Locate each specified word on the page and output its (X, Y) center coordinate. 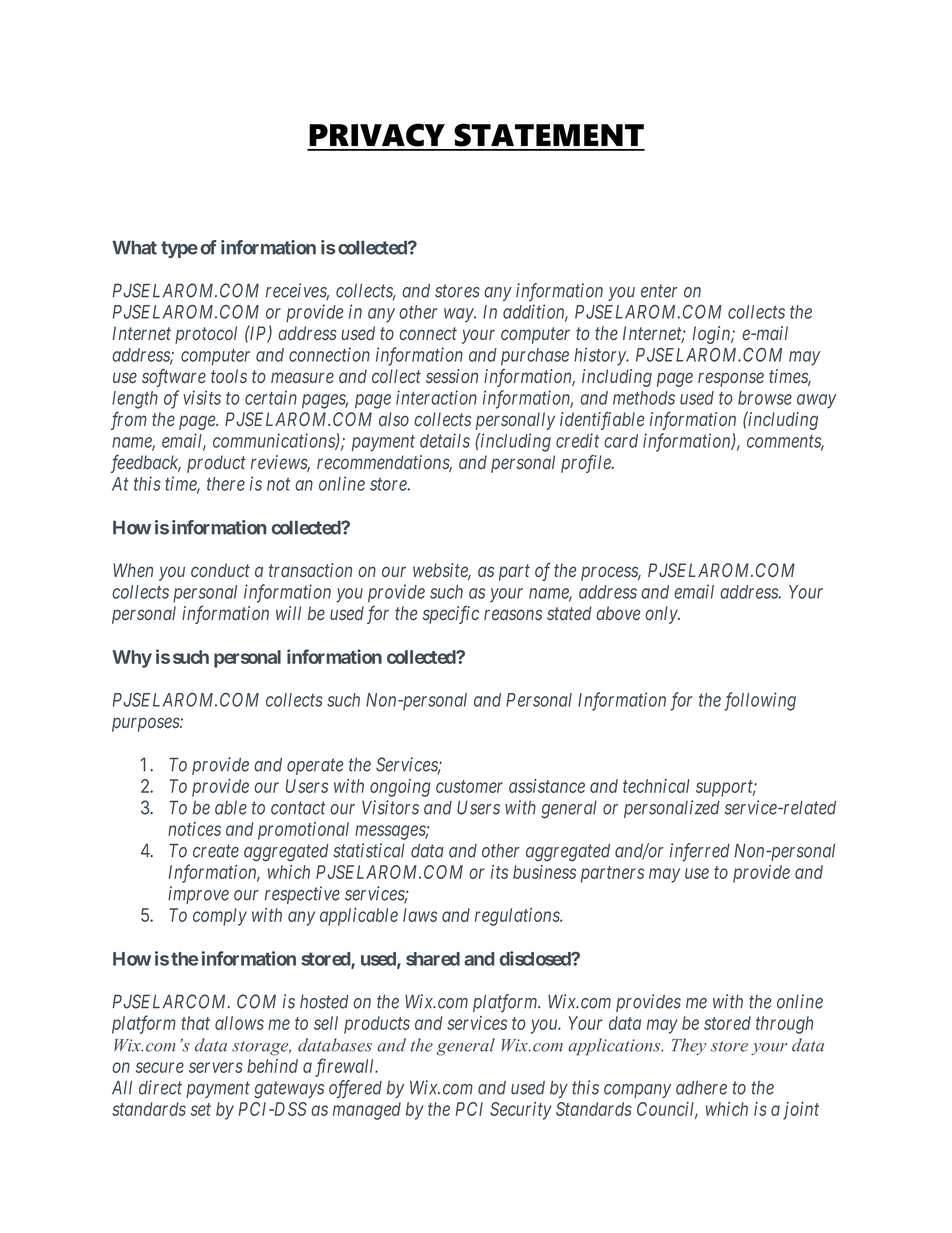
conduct (220, 570)
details (445, 440)
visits (202, 397)
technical (656, 786)
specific (451, 615)
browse (765, 398)
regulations (518, 917)
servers (216, 1067)
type (179, 249)
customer (469, 786)
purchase (535, 356)
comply (220, 917)
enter (659, 291)
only (662, 615)
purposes (146, 724)
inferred (700, 852)
